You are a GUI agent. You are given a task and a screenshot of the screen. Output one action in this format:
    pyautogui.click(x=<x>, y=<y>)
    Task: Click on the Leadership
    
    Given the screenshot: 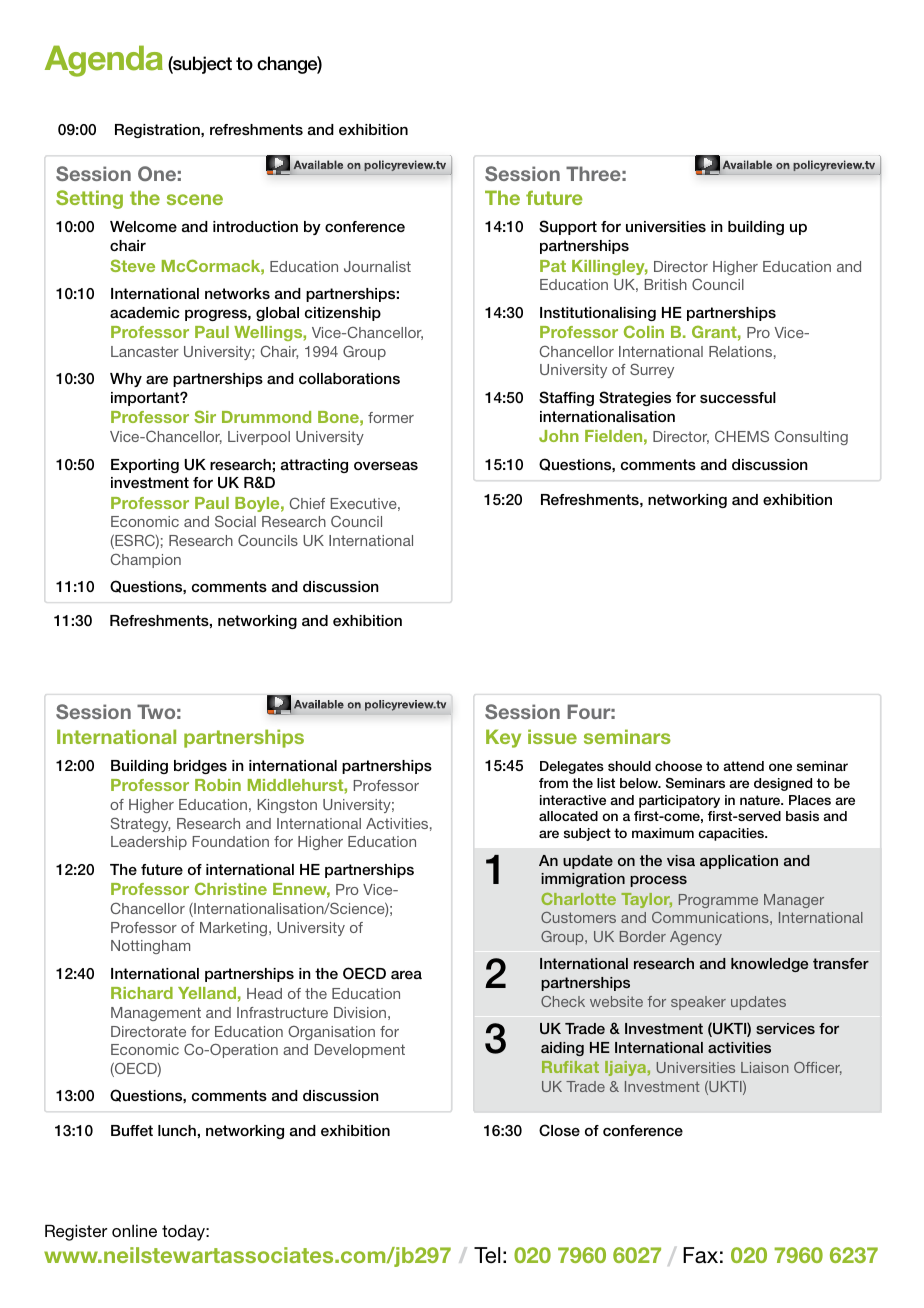 What is the action you would take?
    pyautogui.click(x=149, y=843)
